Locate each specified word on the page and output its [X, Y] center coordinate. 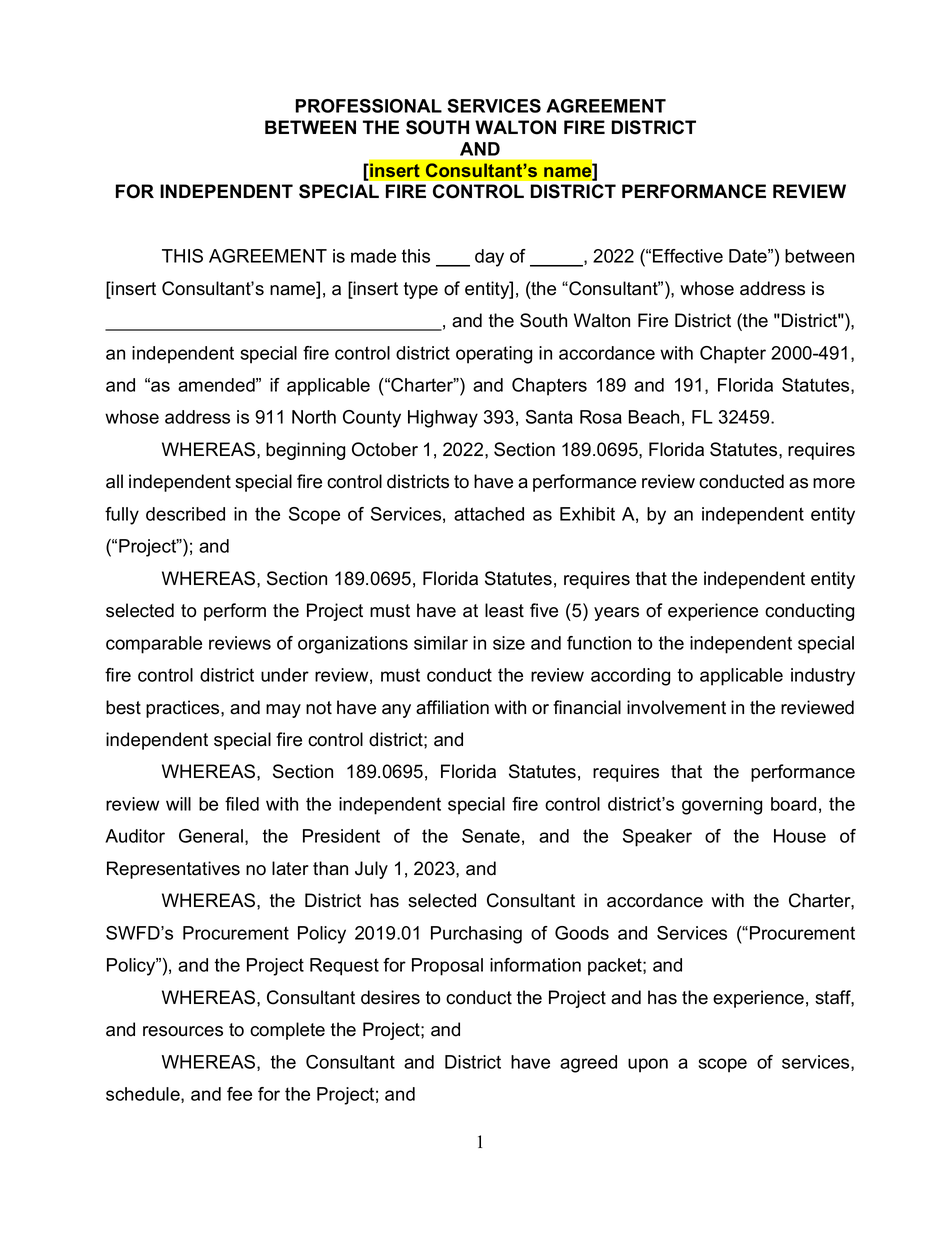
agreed [588, 1064]
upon [648, 1065]
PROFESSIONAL [368, 106]
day [489, 258]
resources [183, 1031]
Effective [688, 256]
